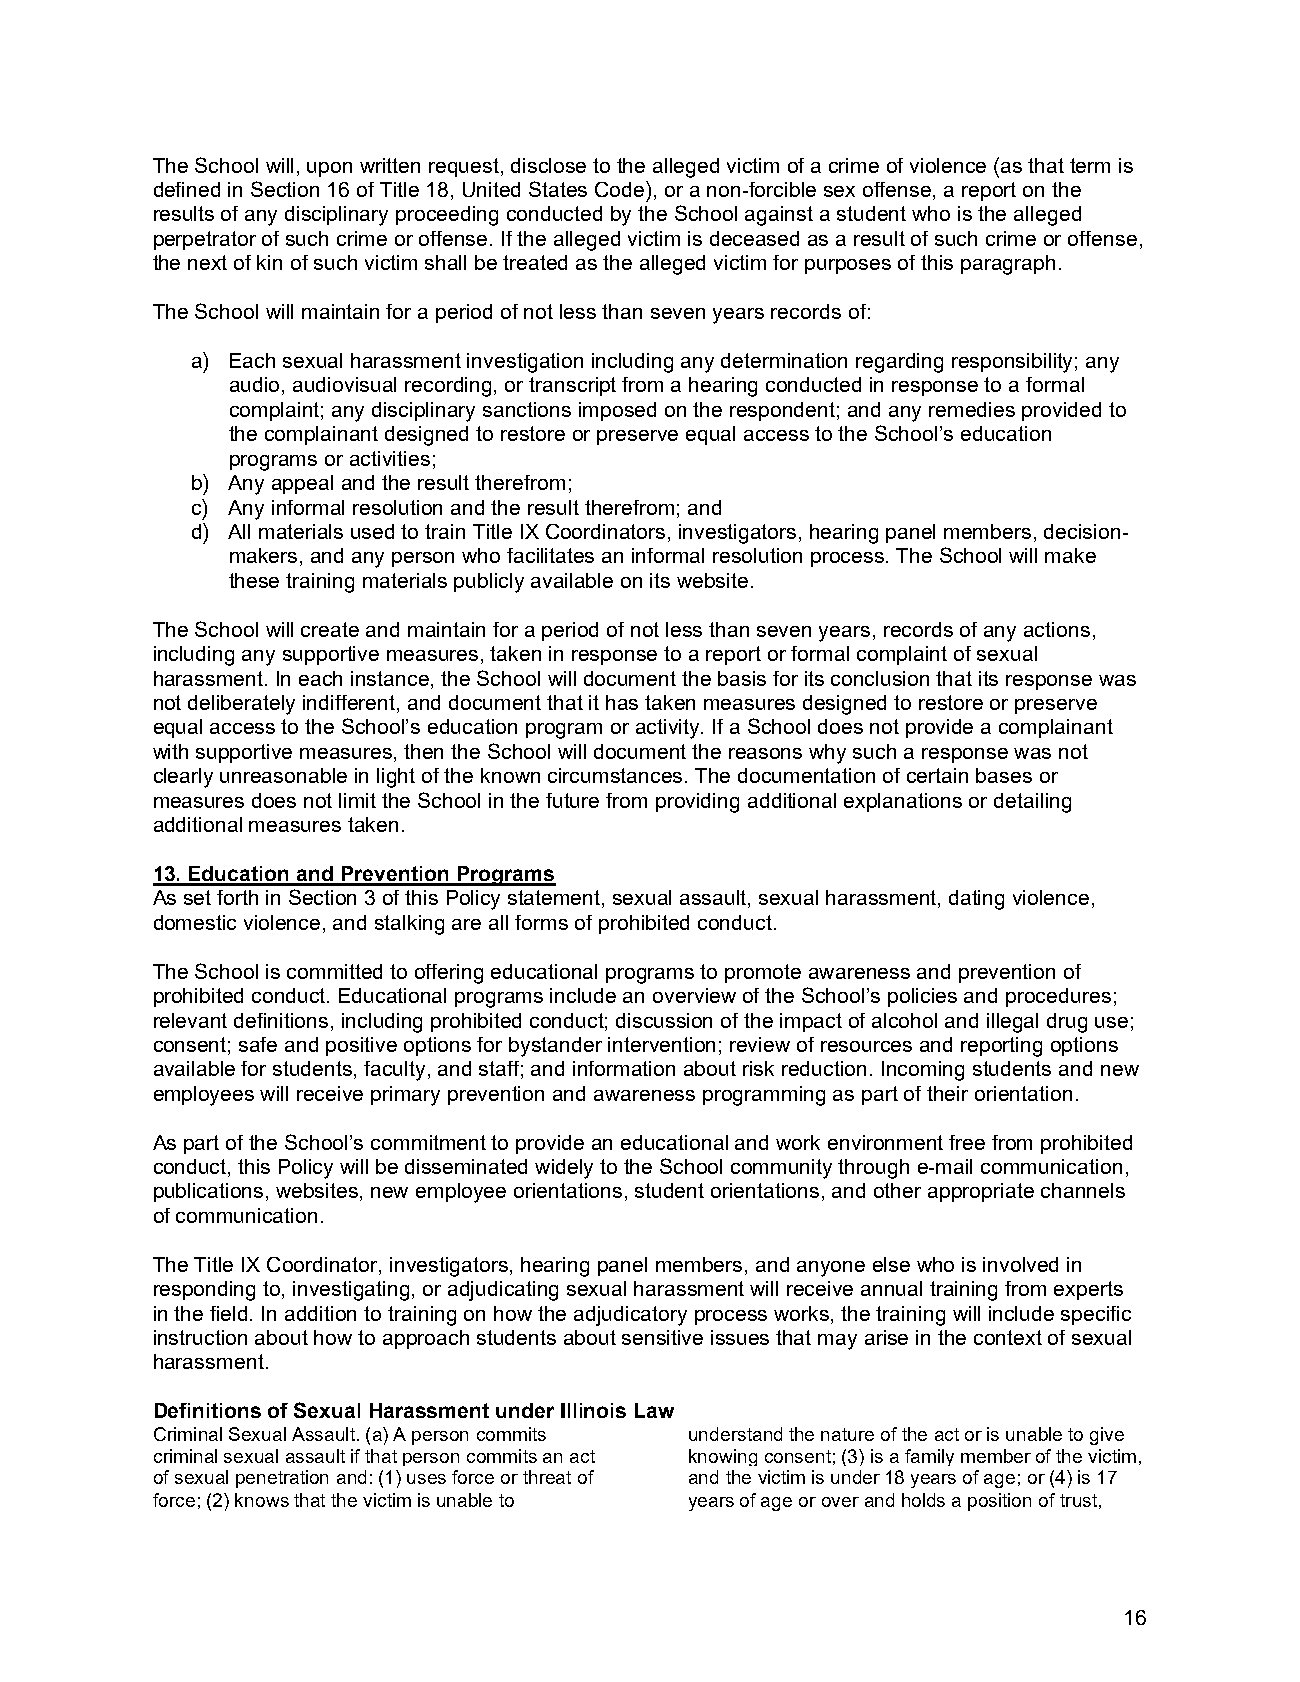 This screenshot has height=1682, width=1300. Describe the element at coordinates (330, 629) in the screenshot. I see `create` at that location.
